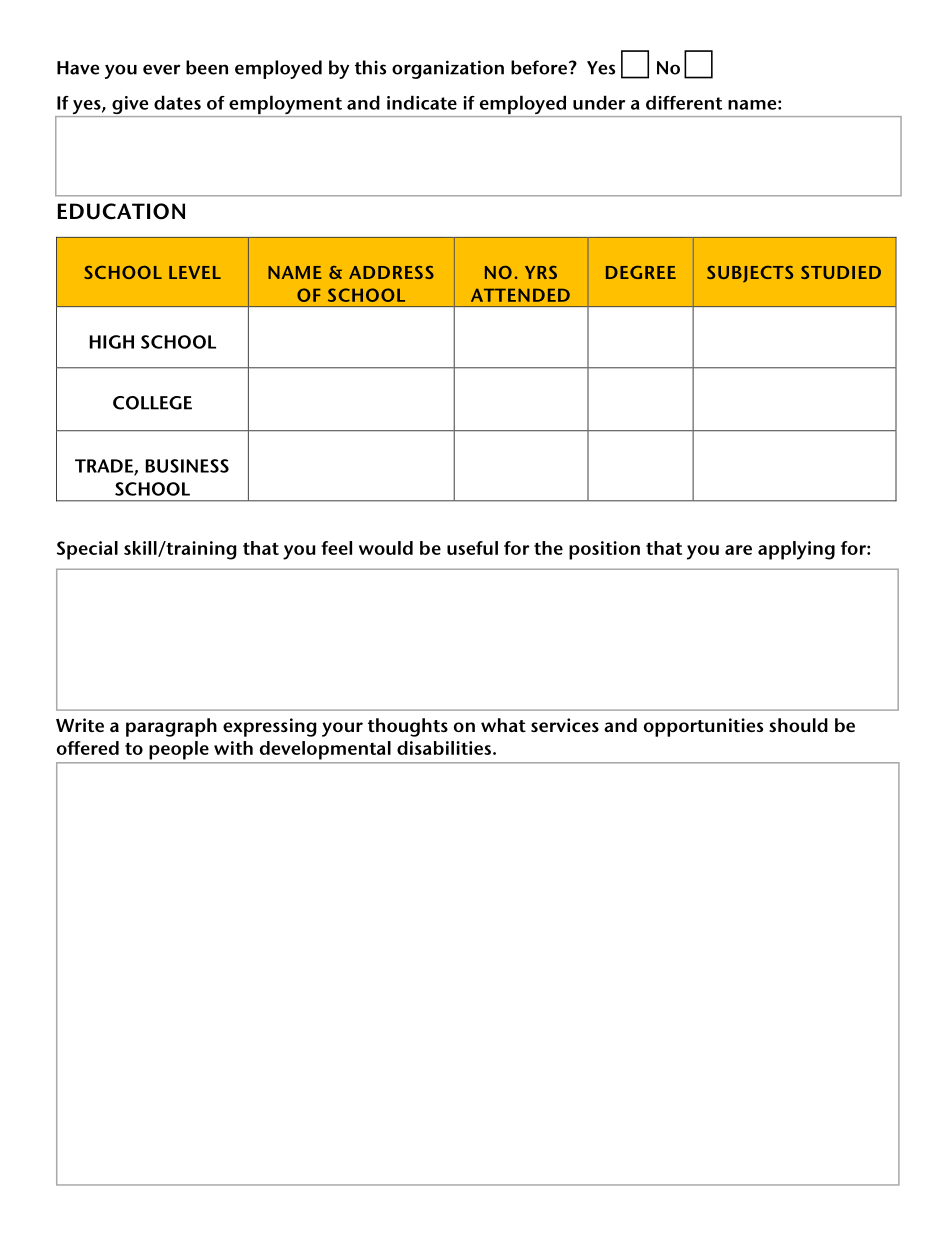  I want to click on paragraph, so click(171, 727).
